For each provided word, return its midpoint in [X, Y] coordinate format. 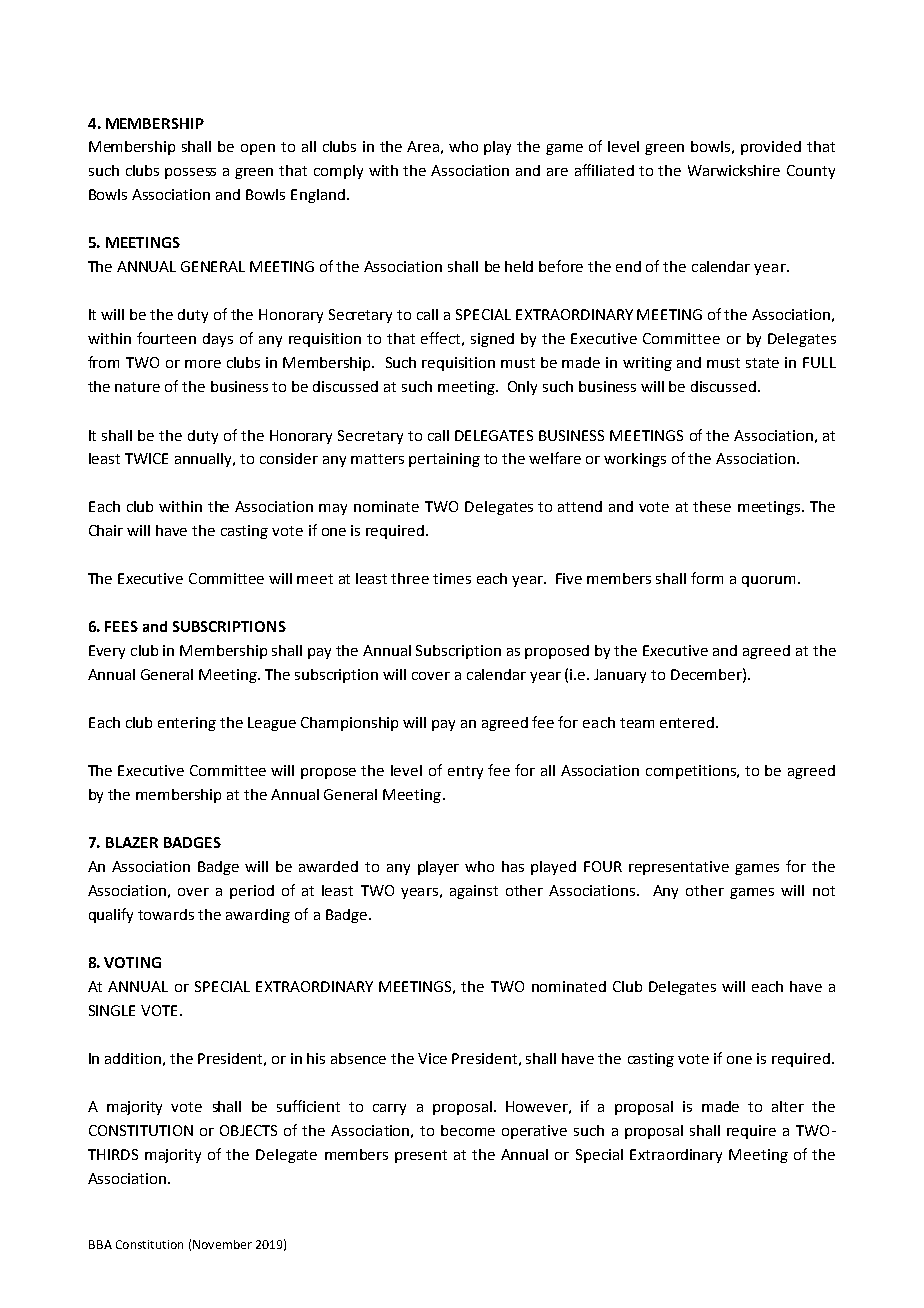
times [452, 578]
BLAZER [132, 842]
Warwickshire [734, 170]
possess [190, 173]
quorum [768, 581]
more [203, 364]
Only [522, 388]
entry [465, 772]
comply [338, 172]
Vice [432, 1058]
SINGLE [112, 1010]
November [222, 1244]
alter [788, 1106]
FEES [121, 626]
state [762, 363]
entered [687, 722]
